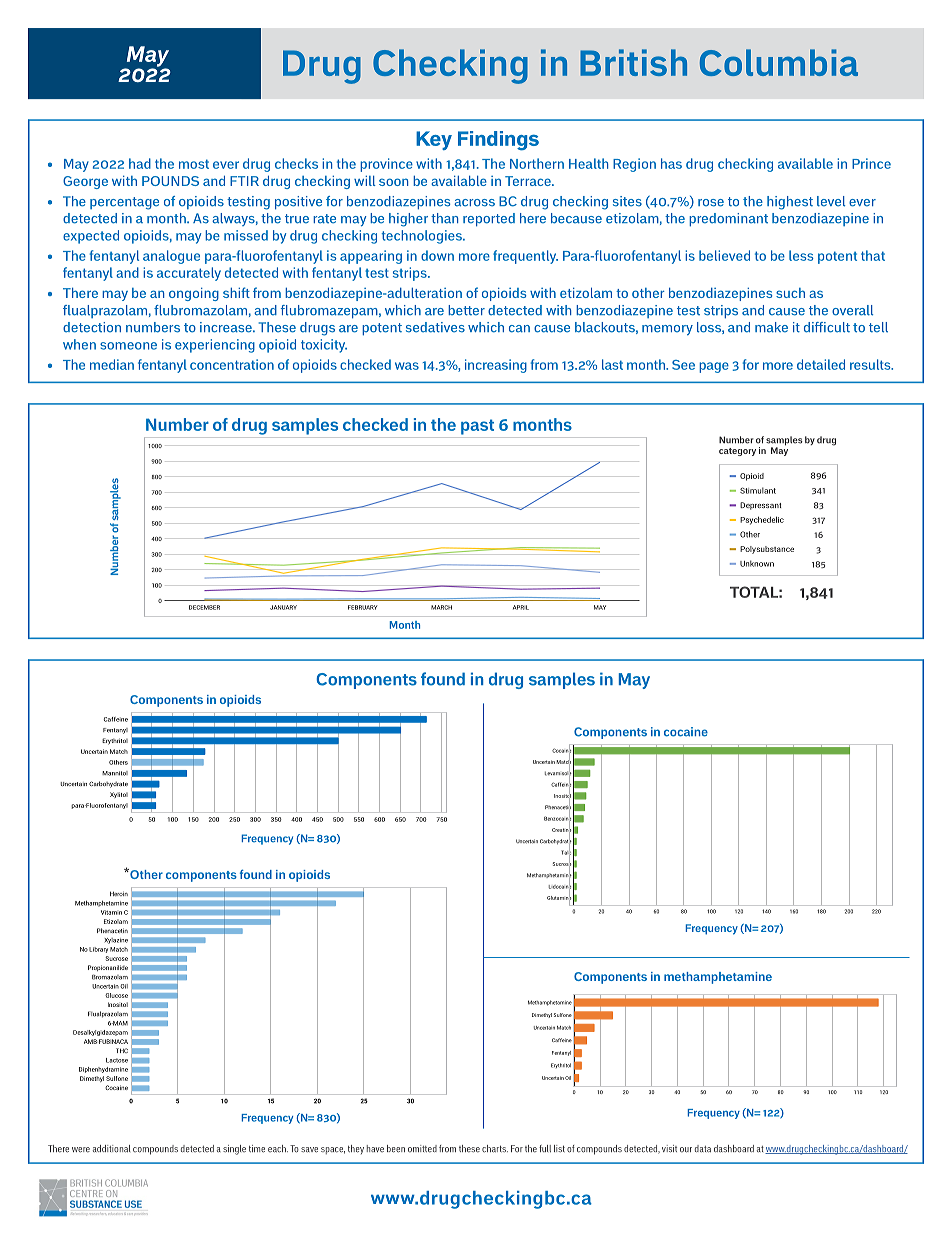 The height and width of the screenshot is (1233, 952). I want to click on make, so click(771, 327).
